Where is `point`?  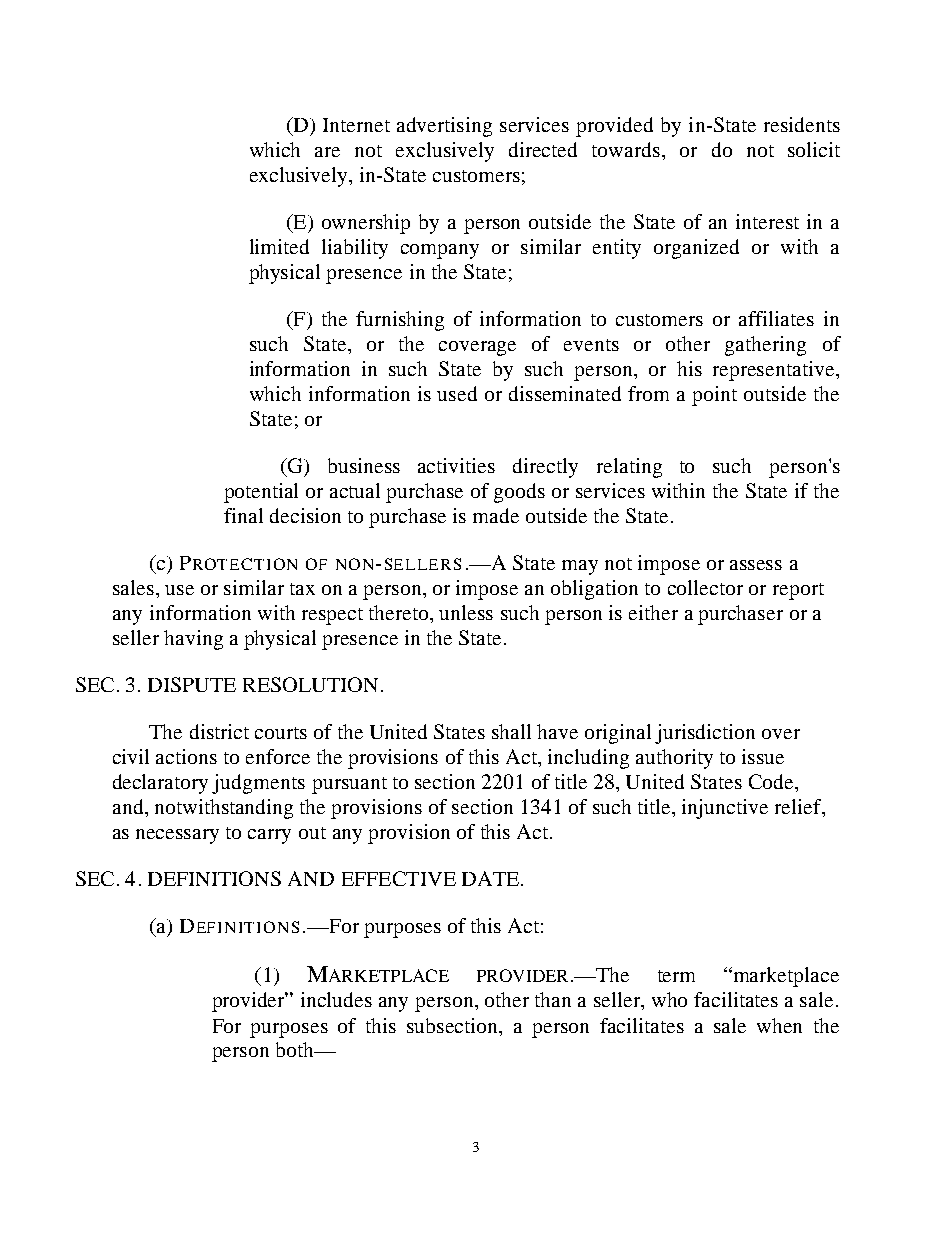 point is located at coordinates (714, 396).
